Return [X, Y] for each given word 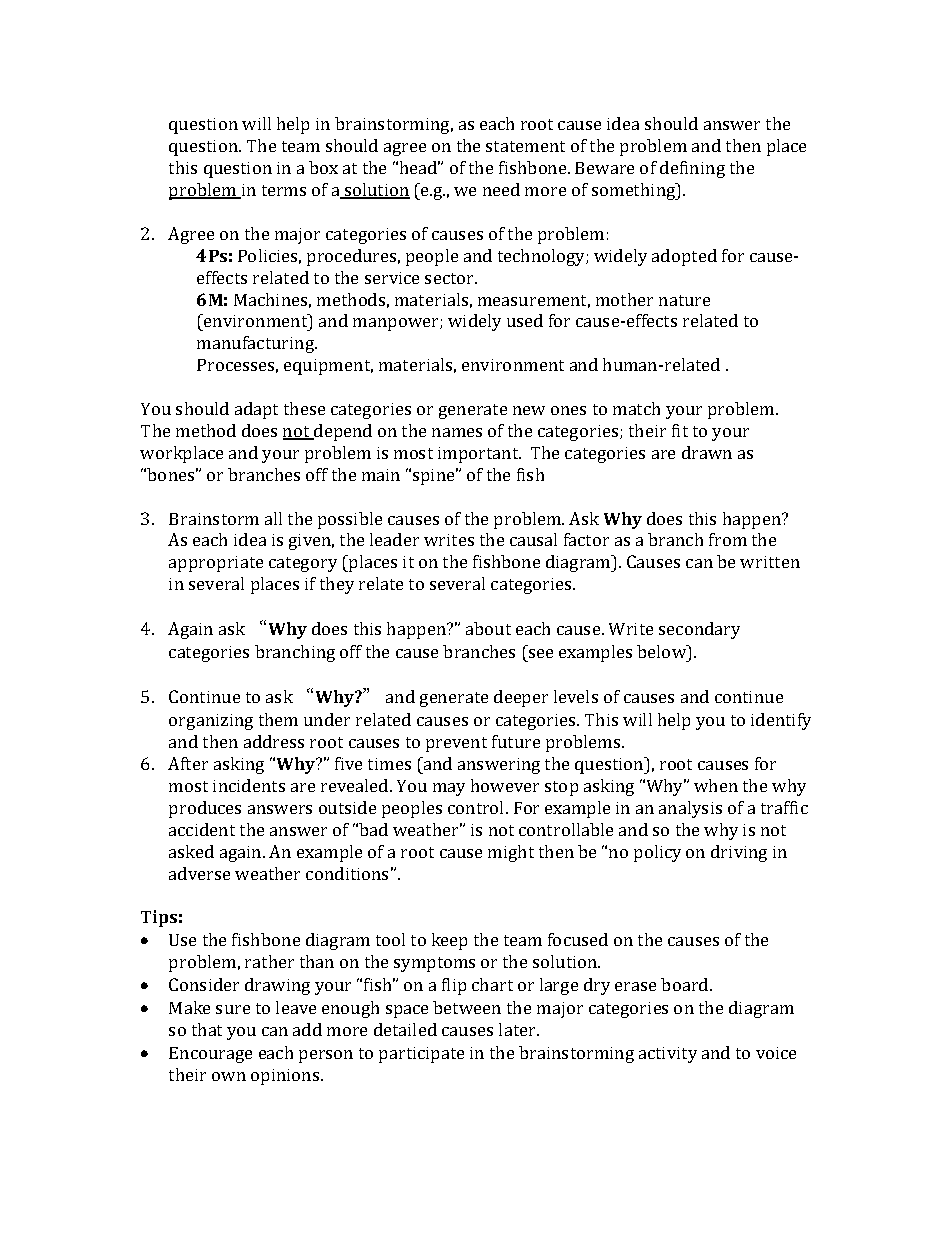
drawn [707, 452]
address [274, 741]
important [479, 455]
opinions [286, 1077]
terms [284, 190]
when [716, 785]
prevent [456, 744]
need [501, 189]
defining [692, 169]
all [273, 518]
